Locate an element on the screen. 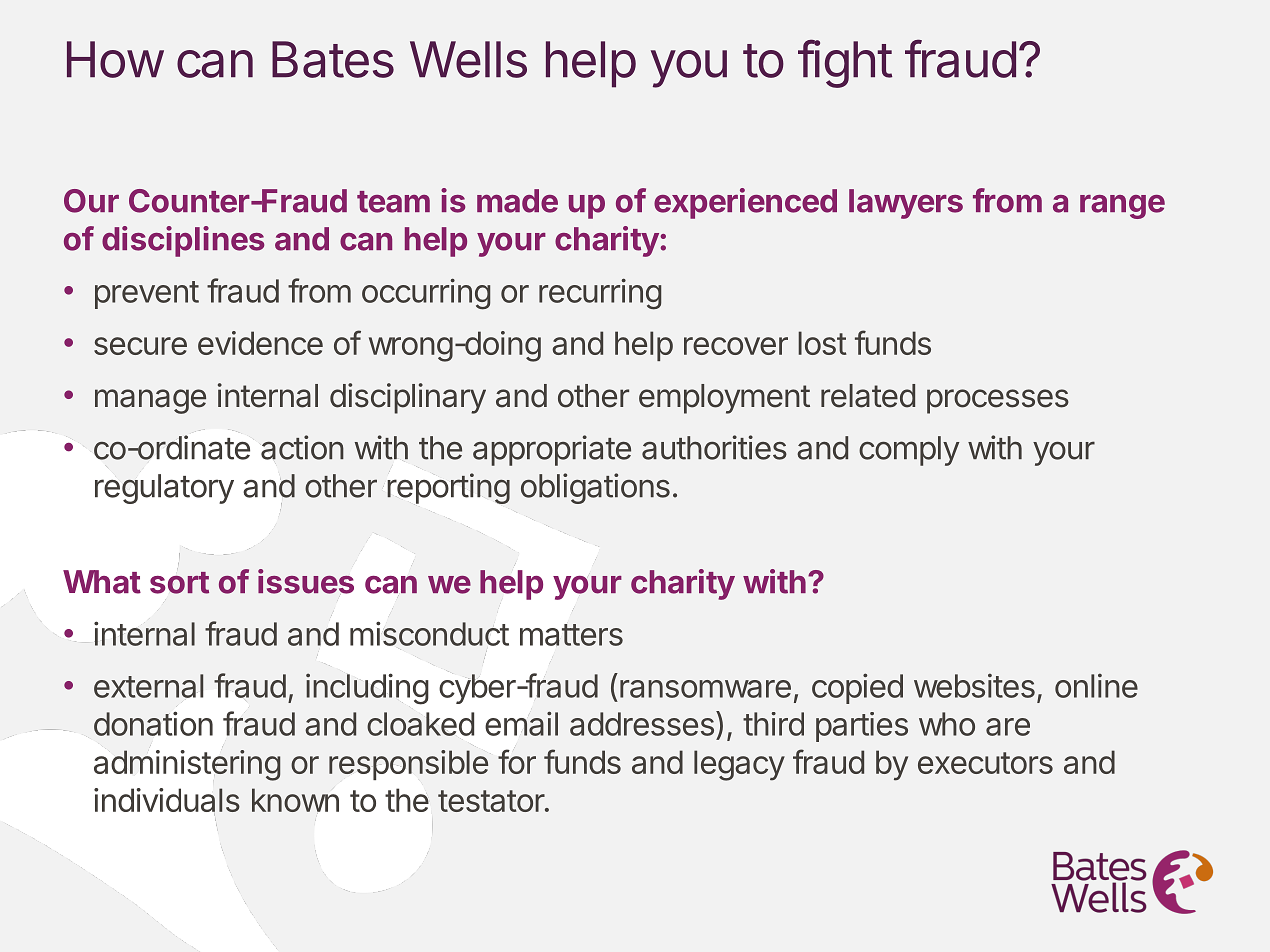 The height and width of the screenshot is (952, 1270). processes is located at coordinates (998, 401).
